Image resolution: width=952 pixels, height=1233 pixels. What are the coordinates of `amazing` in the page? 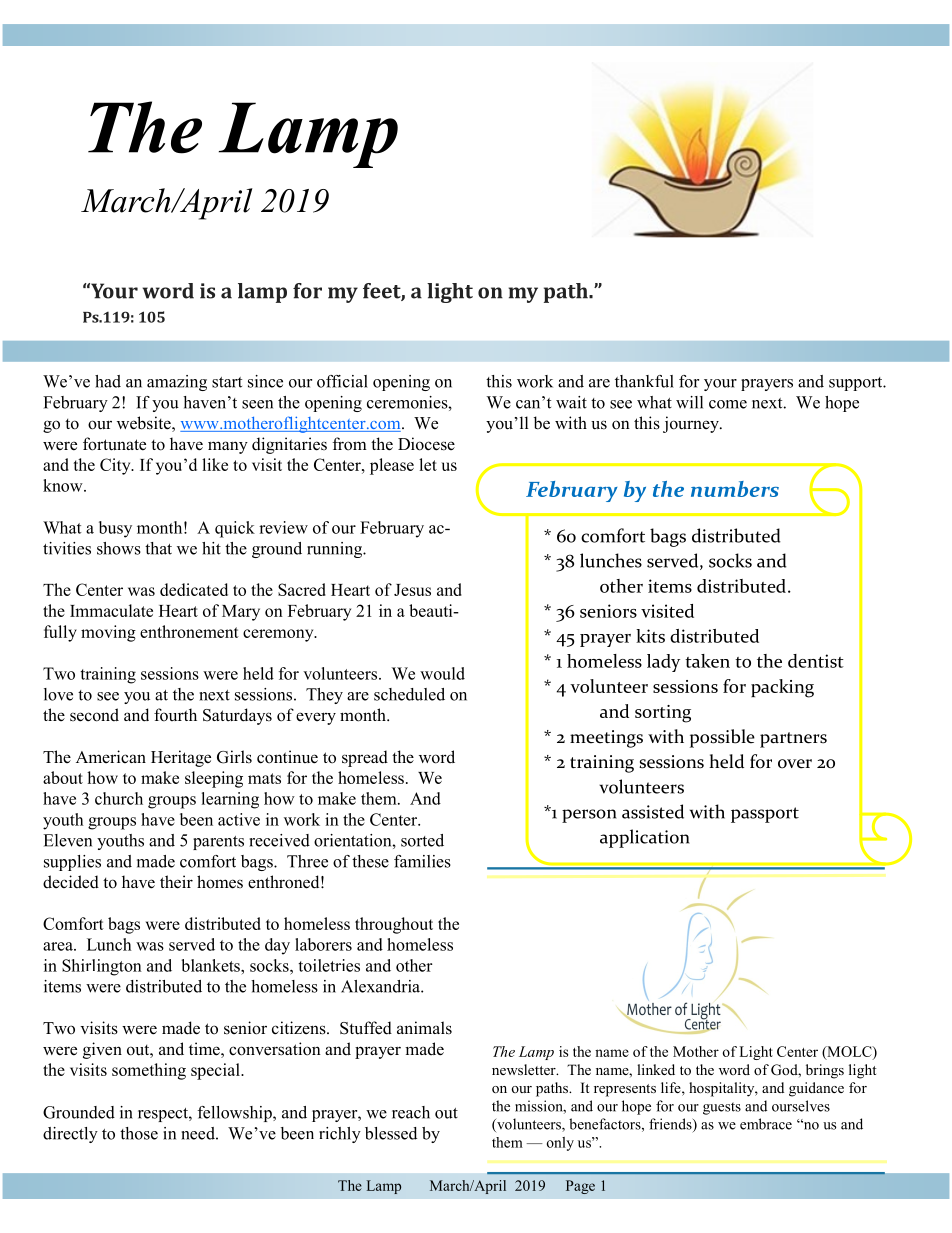 It's located at (177, 383).
